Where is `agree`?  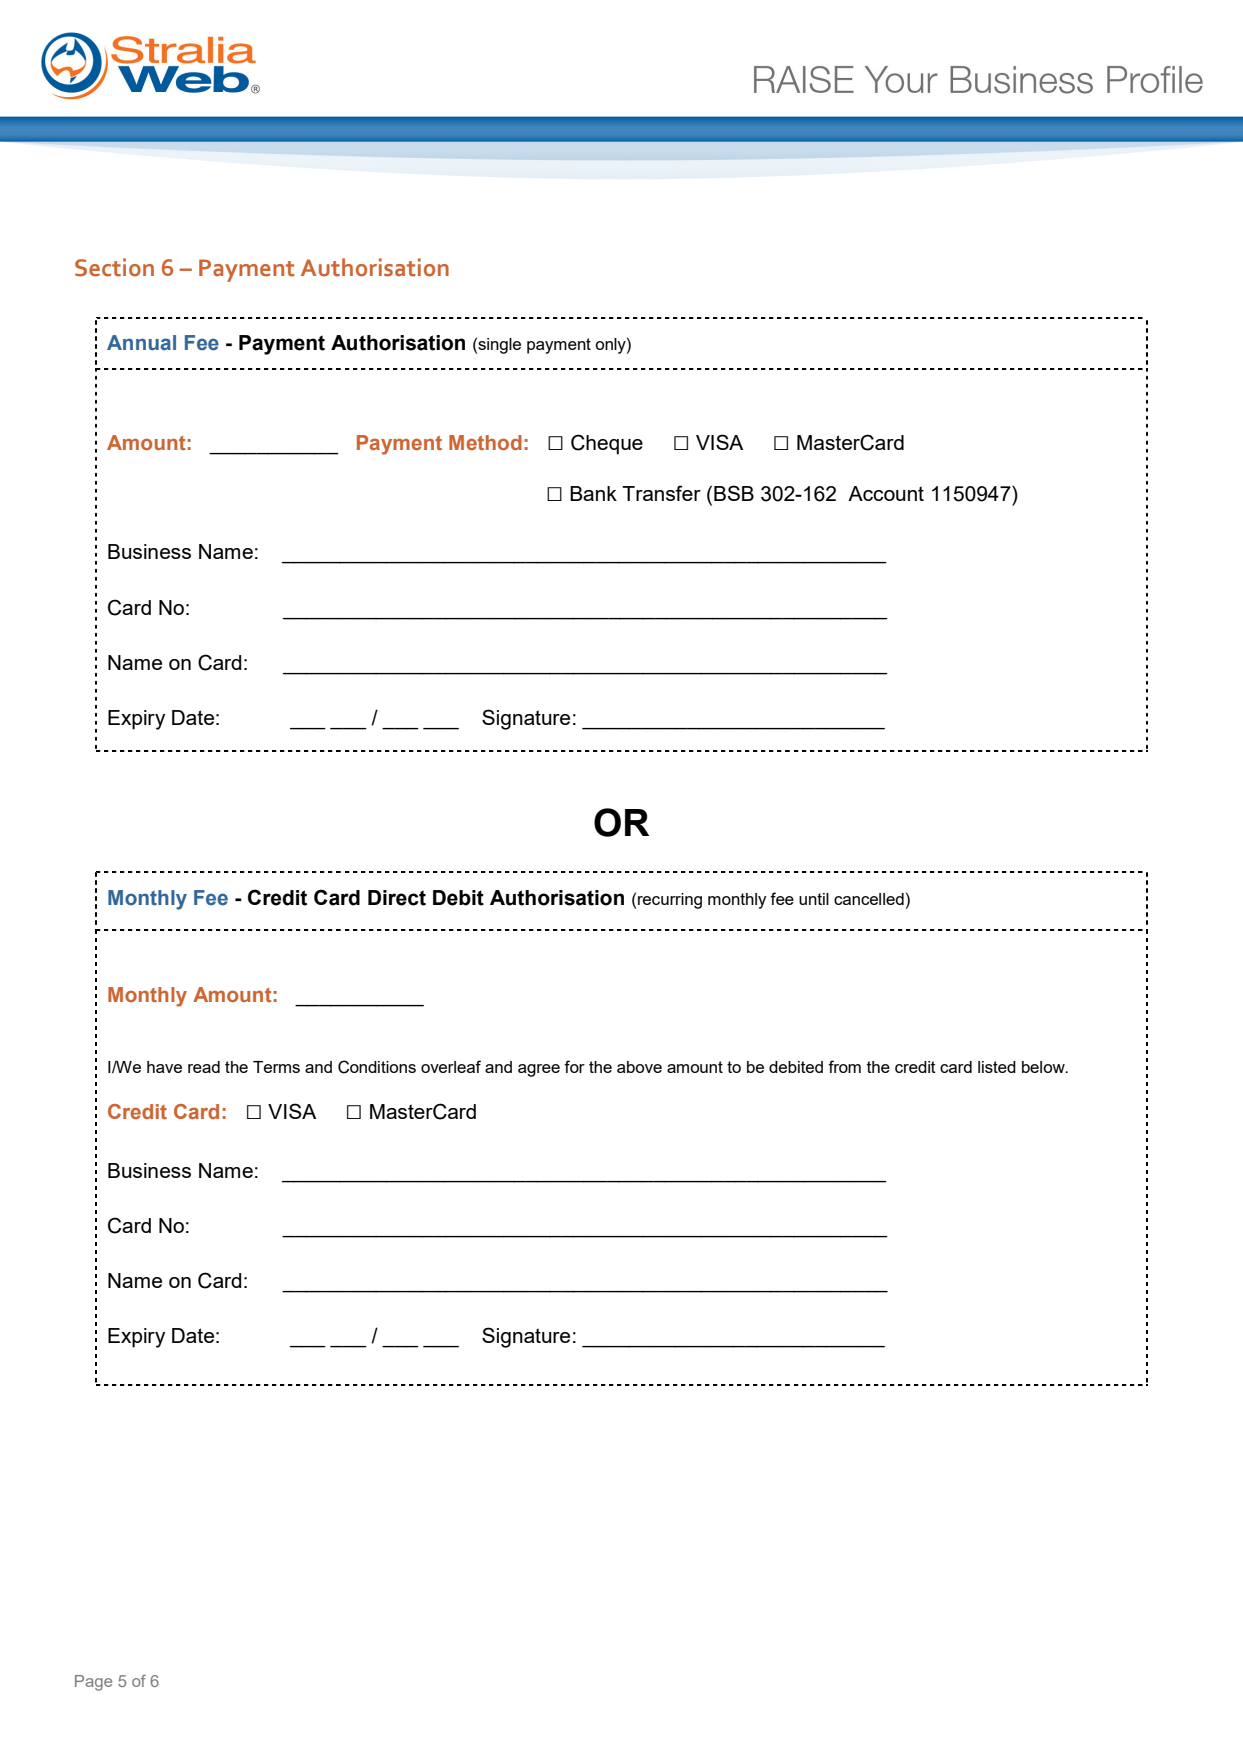 agree is located at coordinates (539, 1070).
